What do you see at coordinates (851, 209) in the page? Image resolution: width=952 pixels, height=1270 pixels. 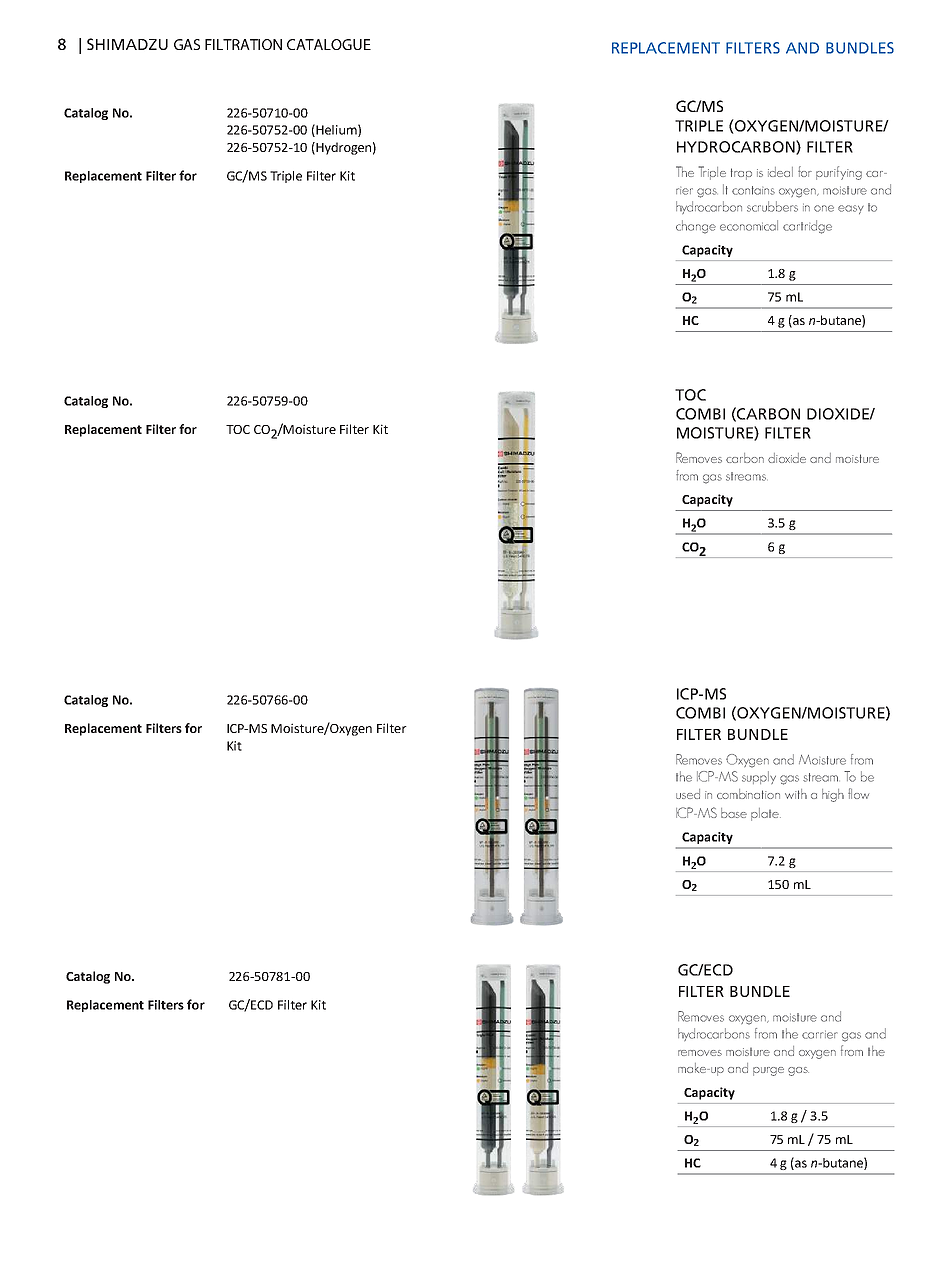 I see `easy` at bounding box center [851, 209].
